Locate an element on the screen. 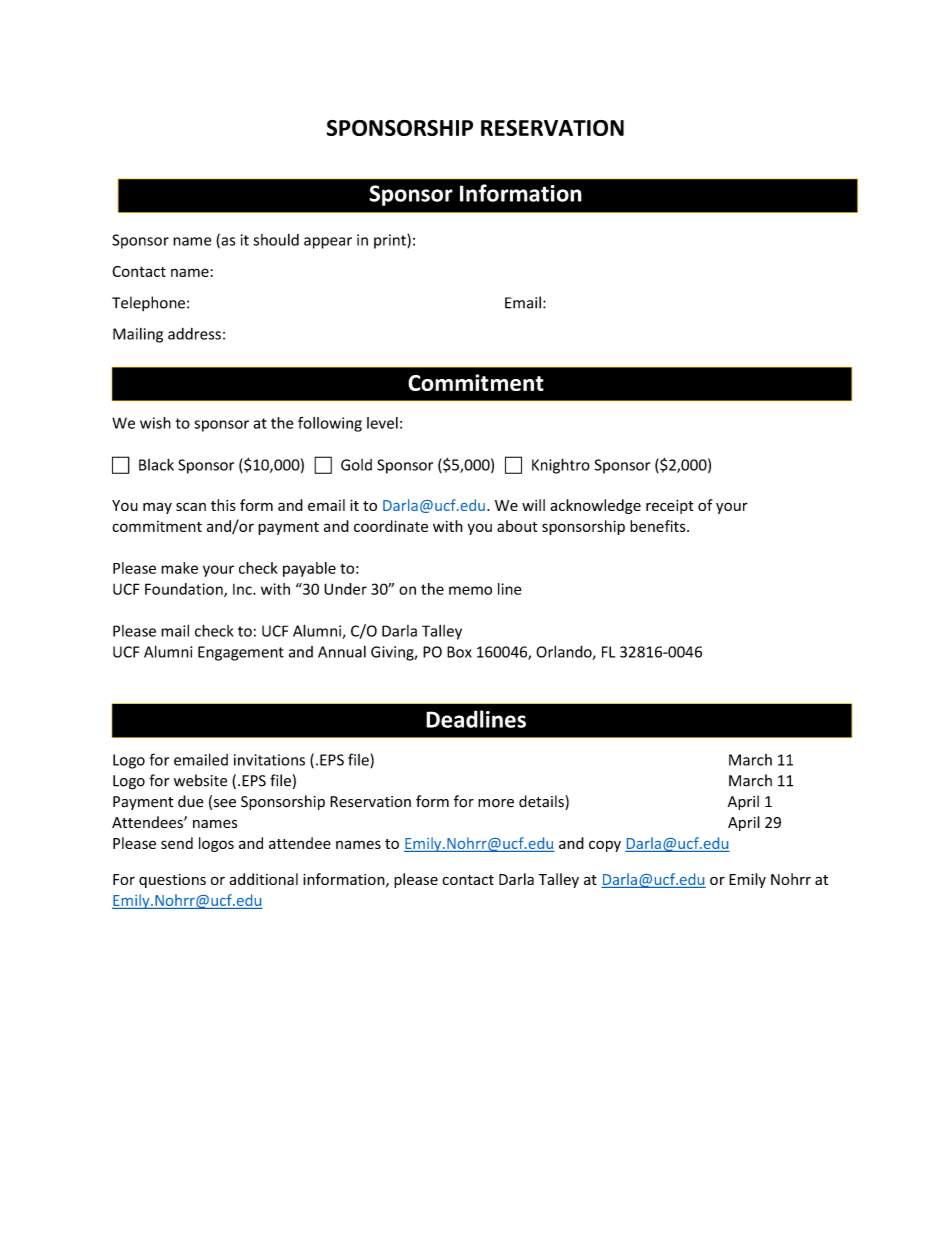 This screenshot has width=952, height=1233. appear is located at coordinates (328, 243).
